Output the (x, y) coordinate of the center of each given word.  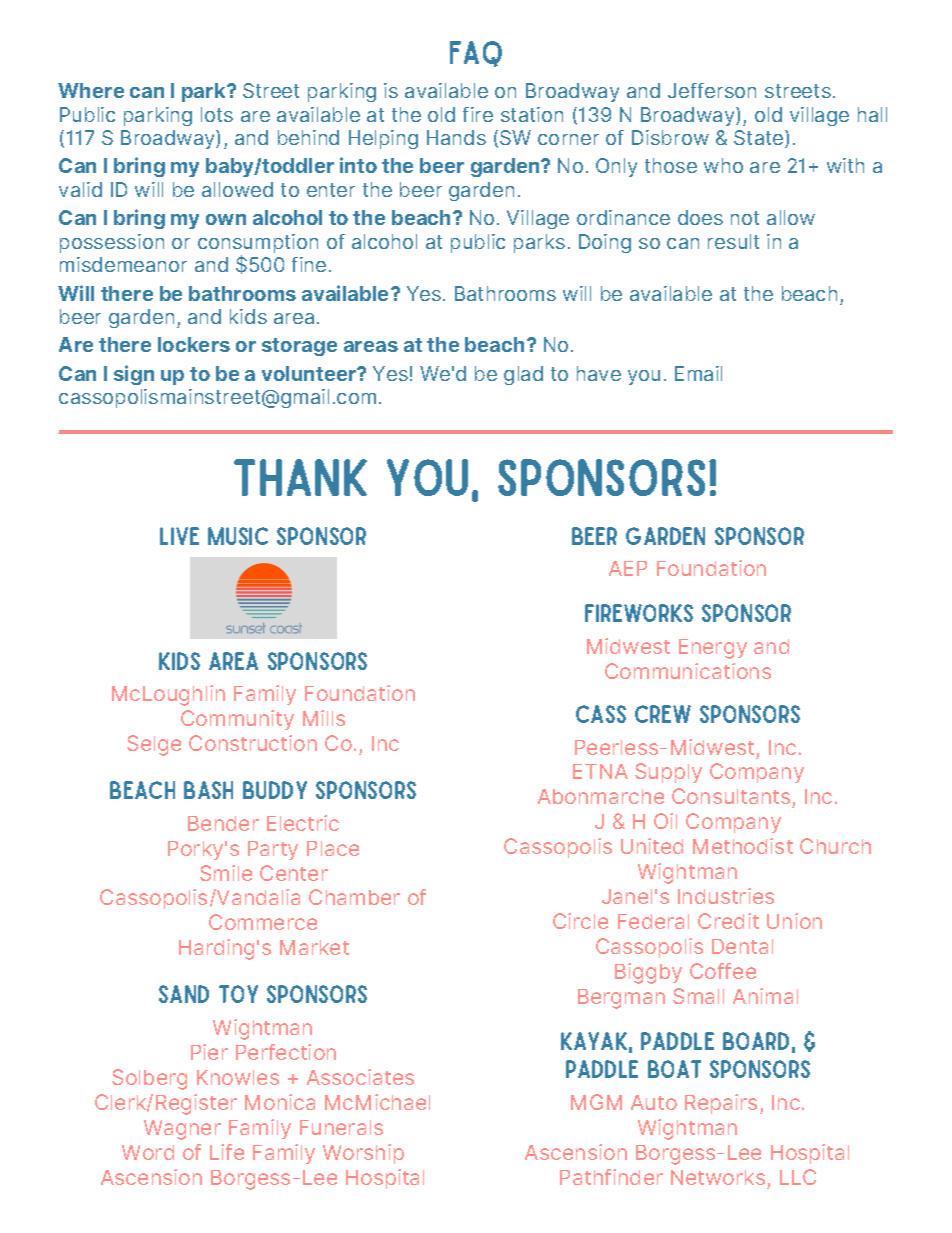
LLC (798, 1177)
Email (698, 373)
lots (217, 114)
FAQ (476, 54)
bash (208, 790)
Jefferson (712, 90)
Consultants (732, 798)
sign (134, 375)
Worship (363, 1154)
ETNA (600, 771)
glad (523, 375)
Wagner (182, 1130)
